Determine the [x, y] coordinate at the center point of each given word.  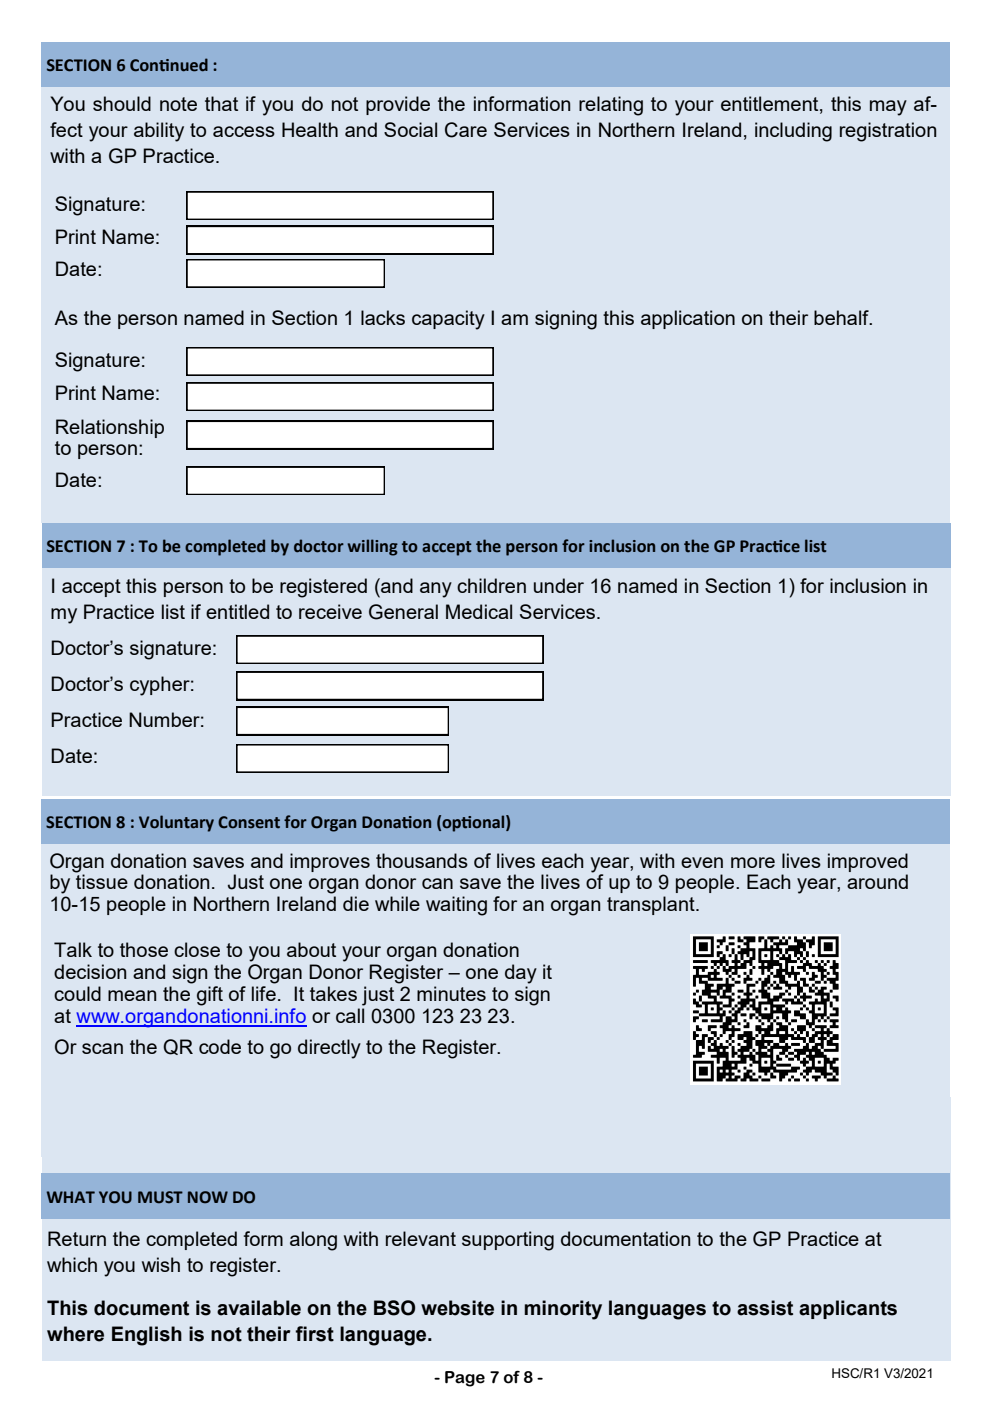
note [178, 104]
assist [765, 1308]
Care [466, 130]
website [457, 1308]
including [793, 132]
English [147, 1336]
